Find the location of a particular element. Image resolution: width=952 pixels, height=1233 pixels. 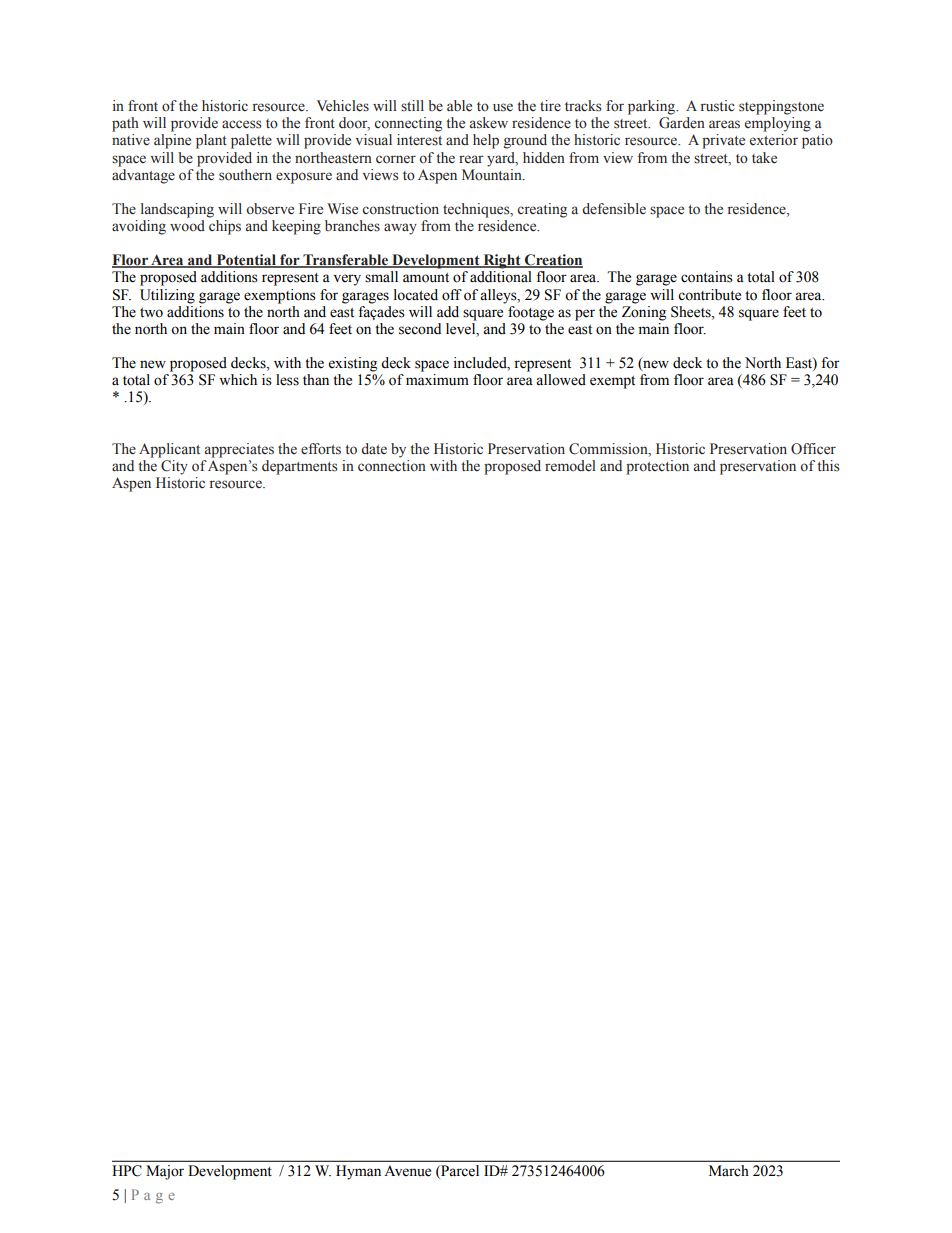

private is located at coordinates (723, 141).
